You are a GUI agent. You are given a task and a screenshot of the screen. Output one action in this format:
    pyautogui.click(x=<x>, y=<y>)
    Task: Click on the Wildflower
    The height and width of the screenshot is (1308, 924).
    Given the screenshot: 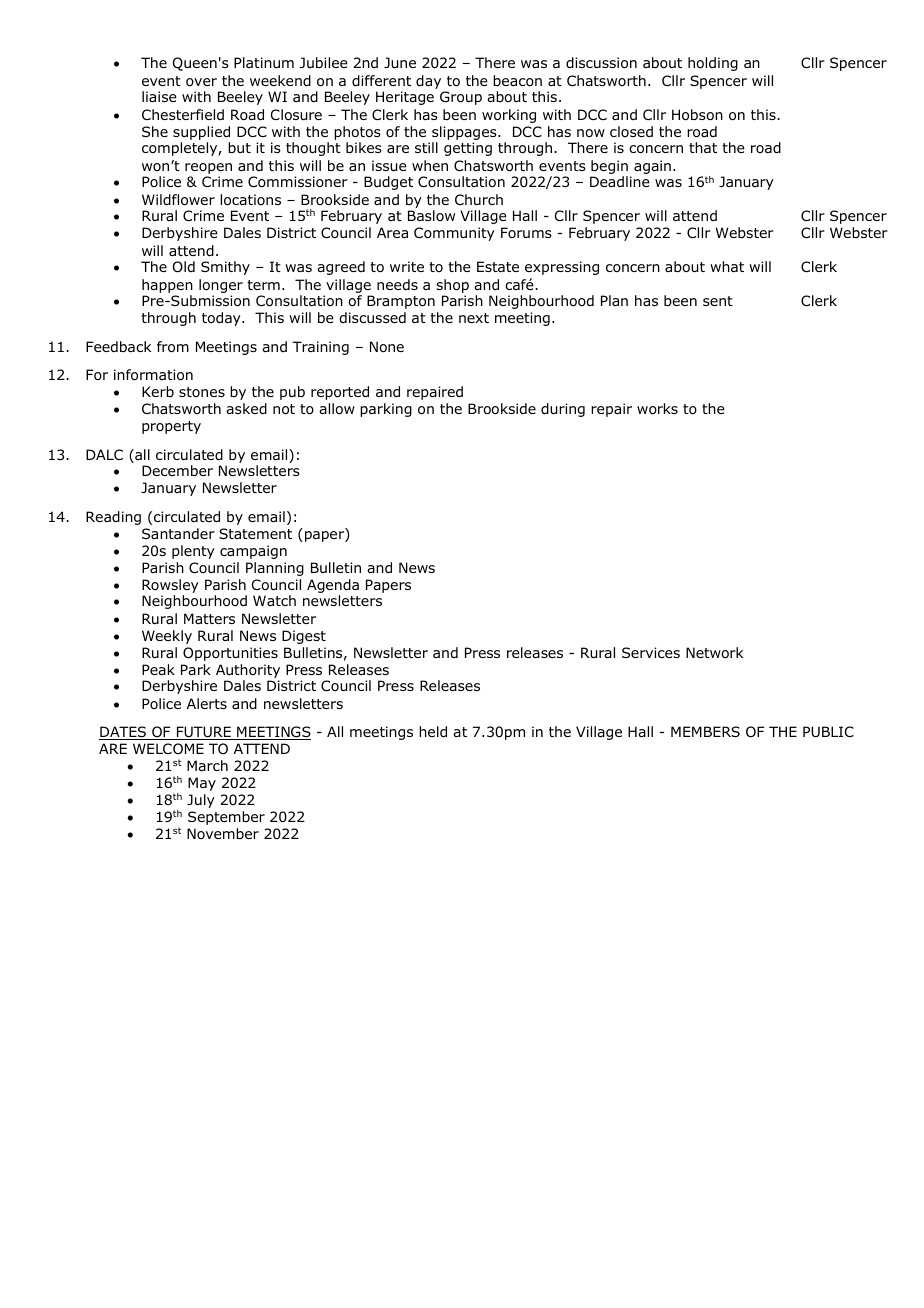 What is the action you would take?
    pyautogui.click(x=178, y=200)
